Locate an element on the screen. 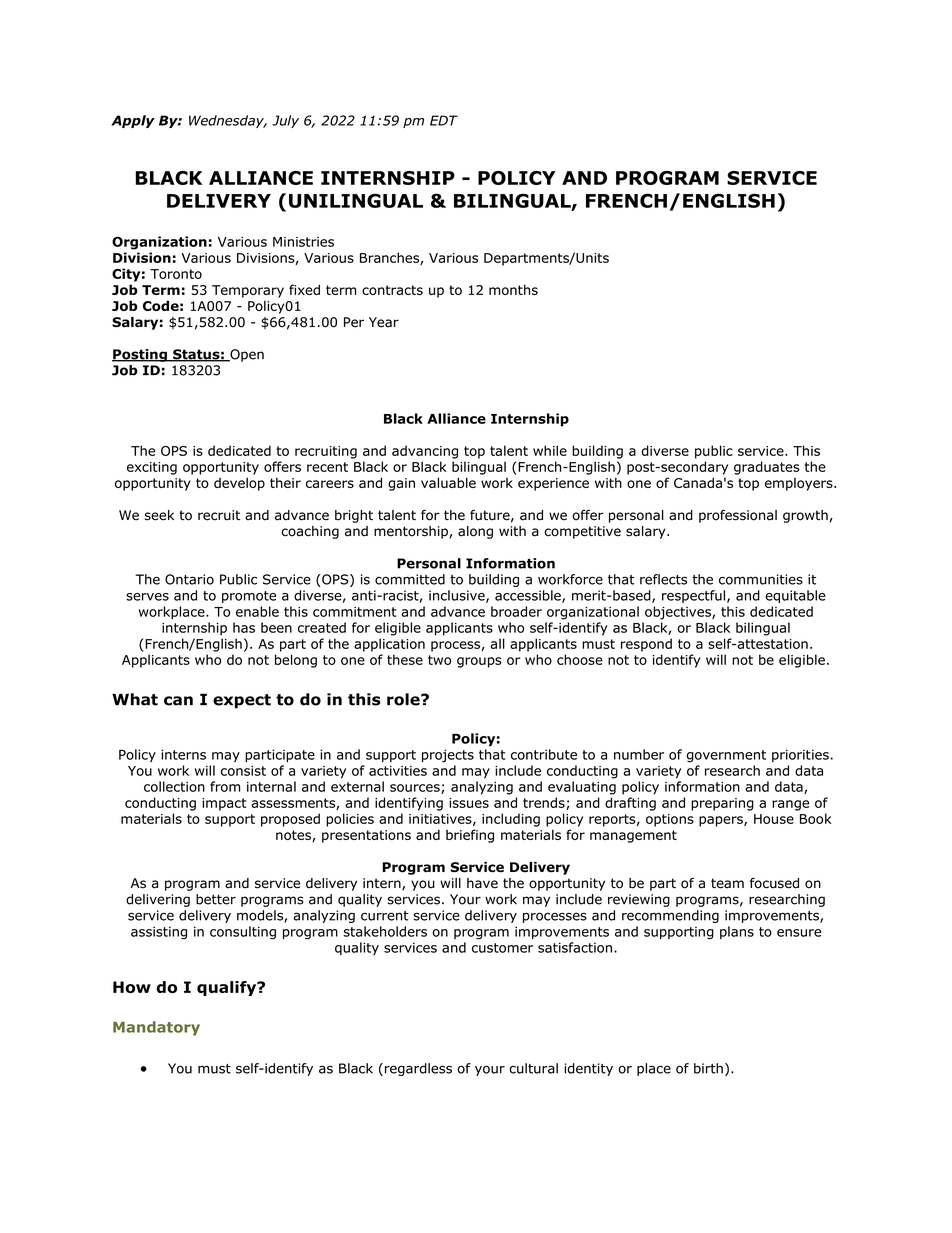 This screenshot has height=1233, width=952. Ontario is located at coordinates (189, 579).
